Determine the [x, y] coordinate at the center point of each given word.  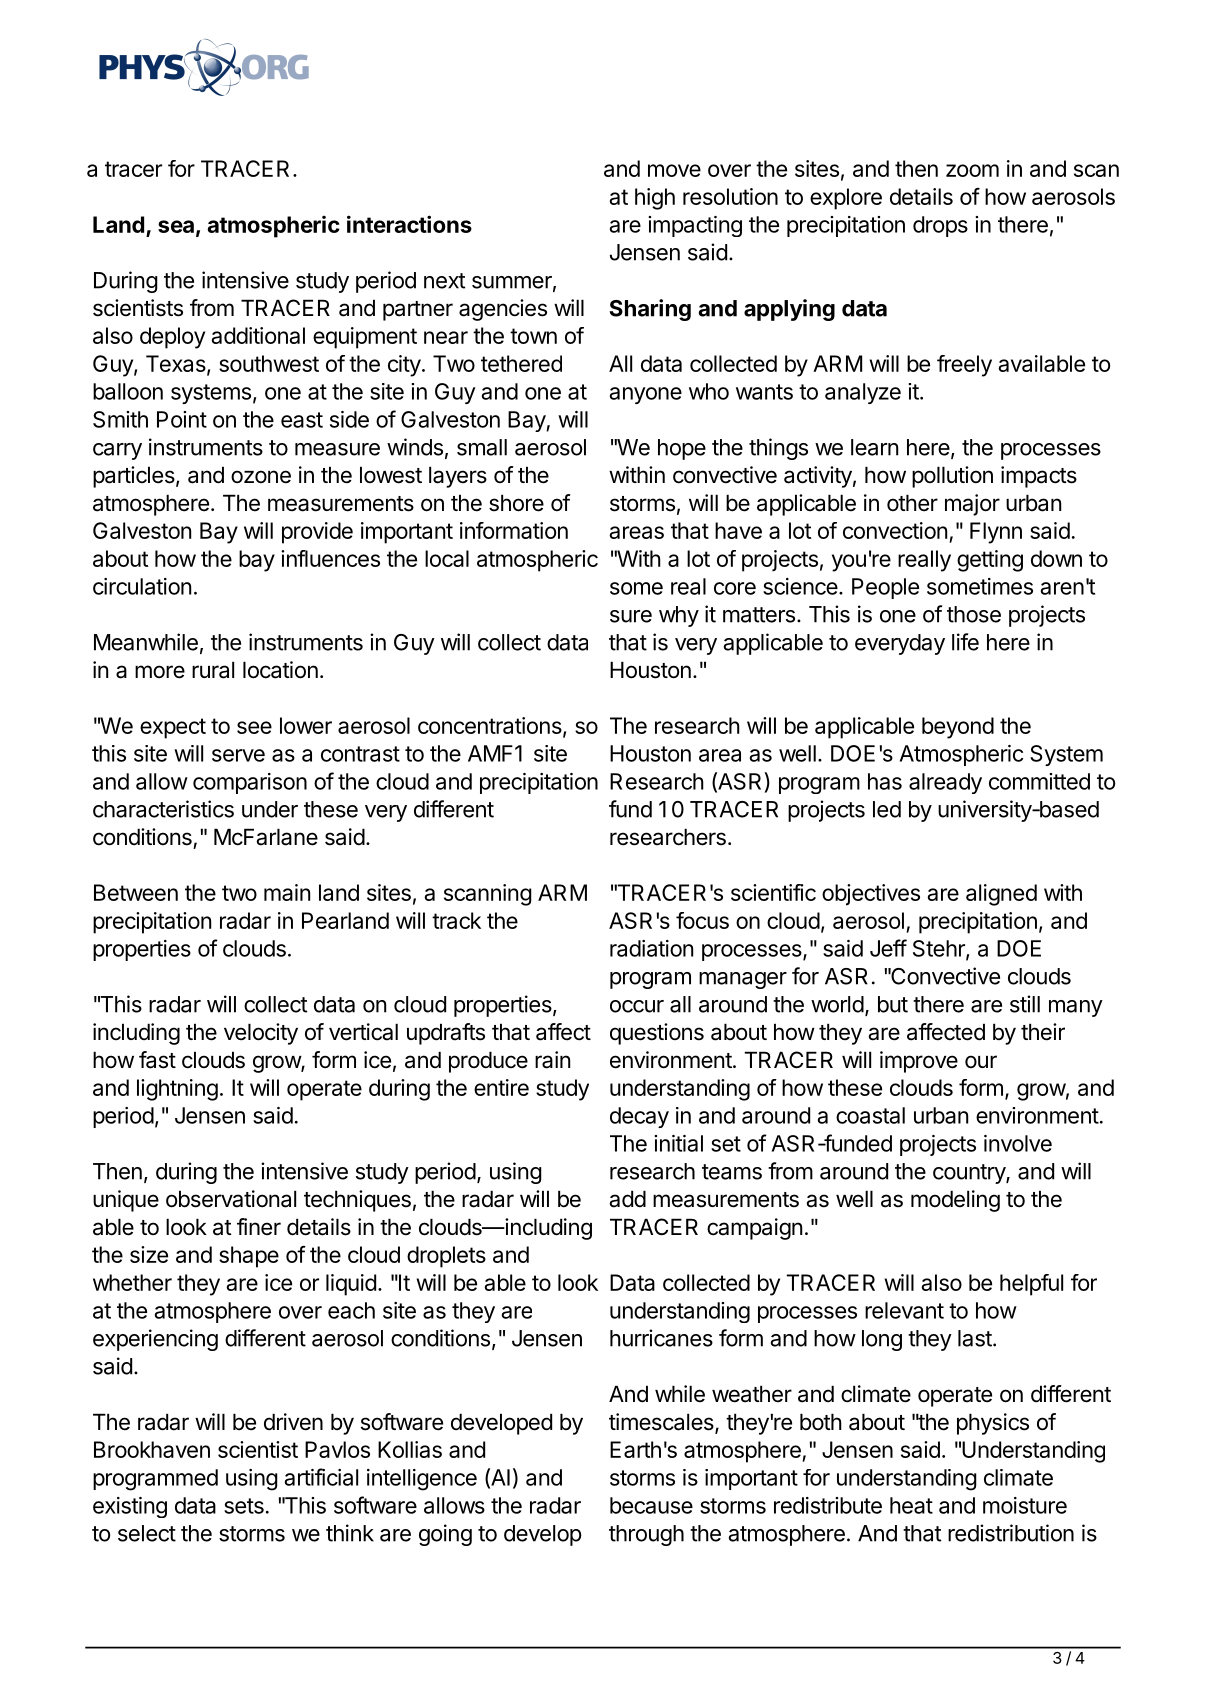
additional [258, 335]
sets [244, 1506]
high [655, 199]
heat [911, 1505]
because [651, 1505]
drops [940, 226]
